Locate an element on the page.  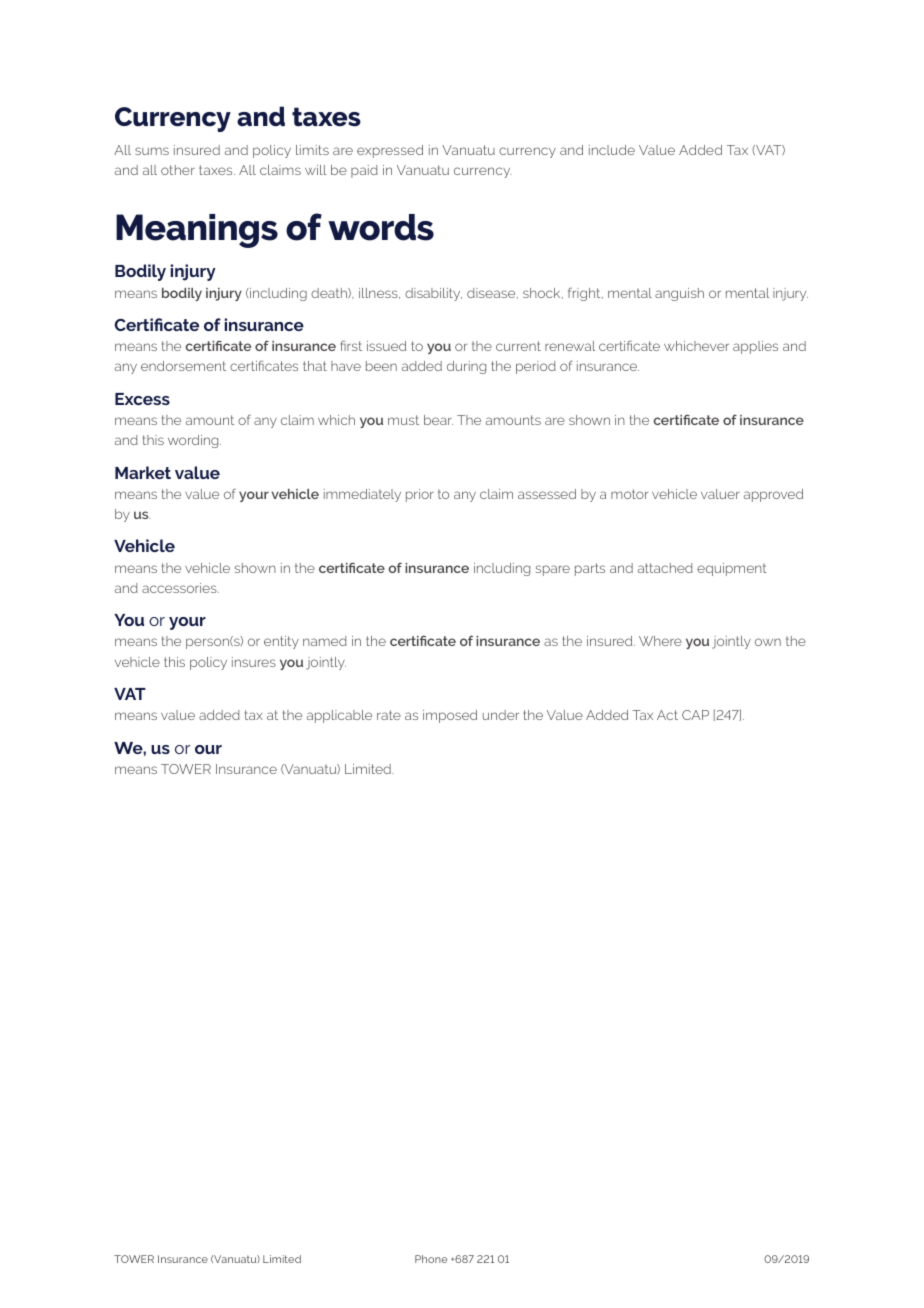
insures is located at coordinates (254, 662).
